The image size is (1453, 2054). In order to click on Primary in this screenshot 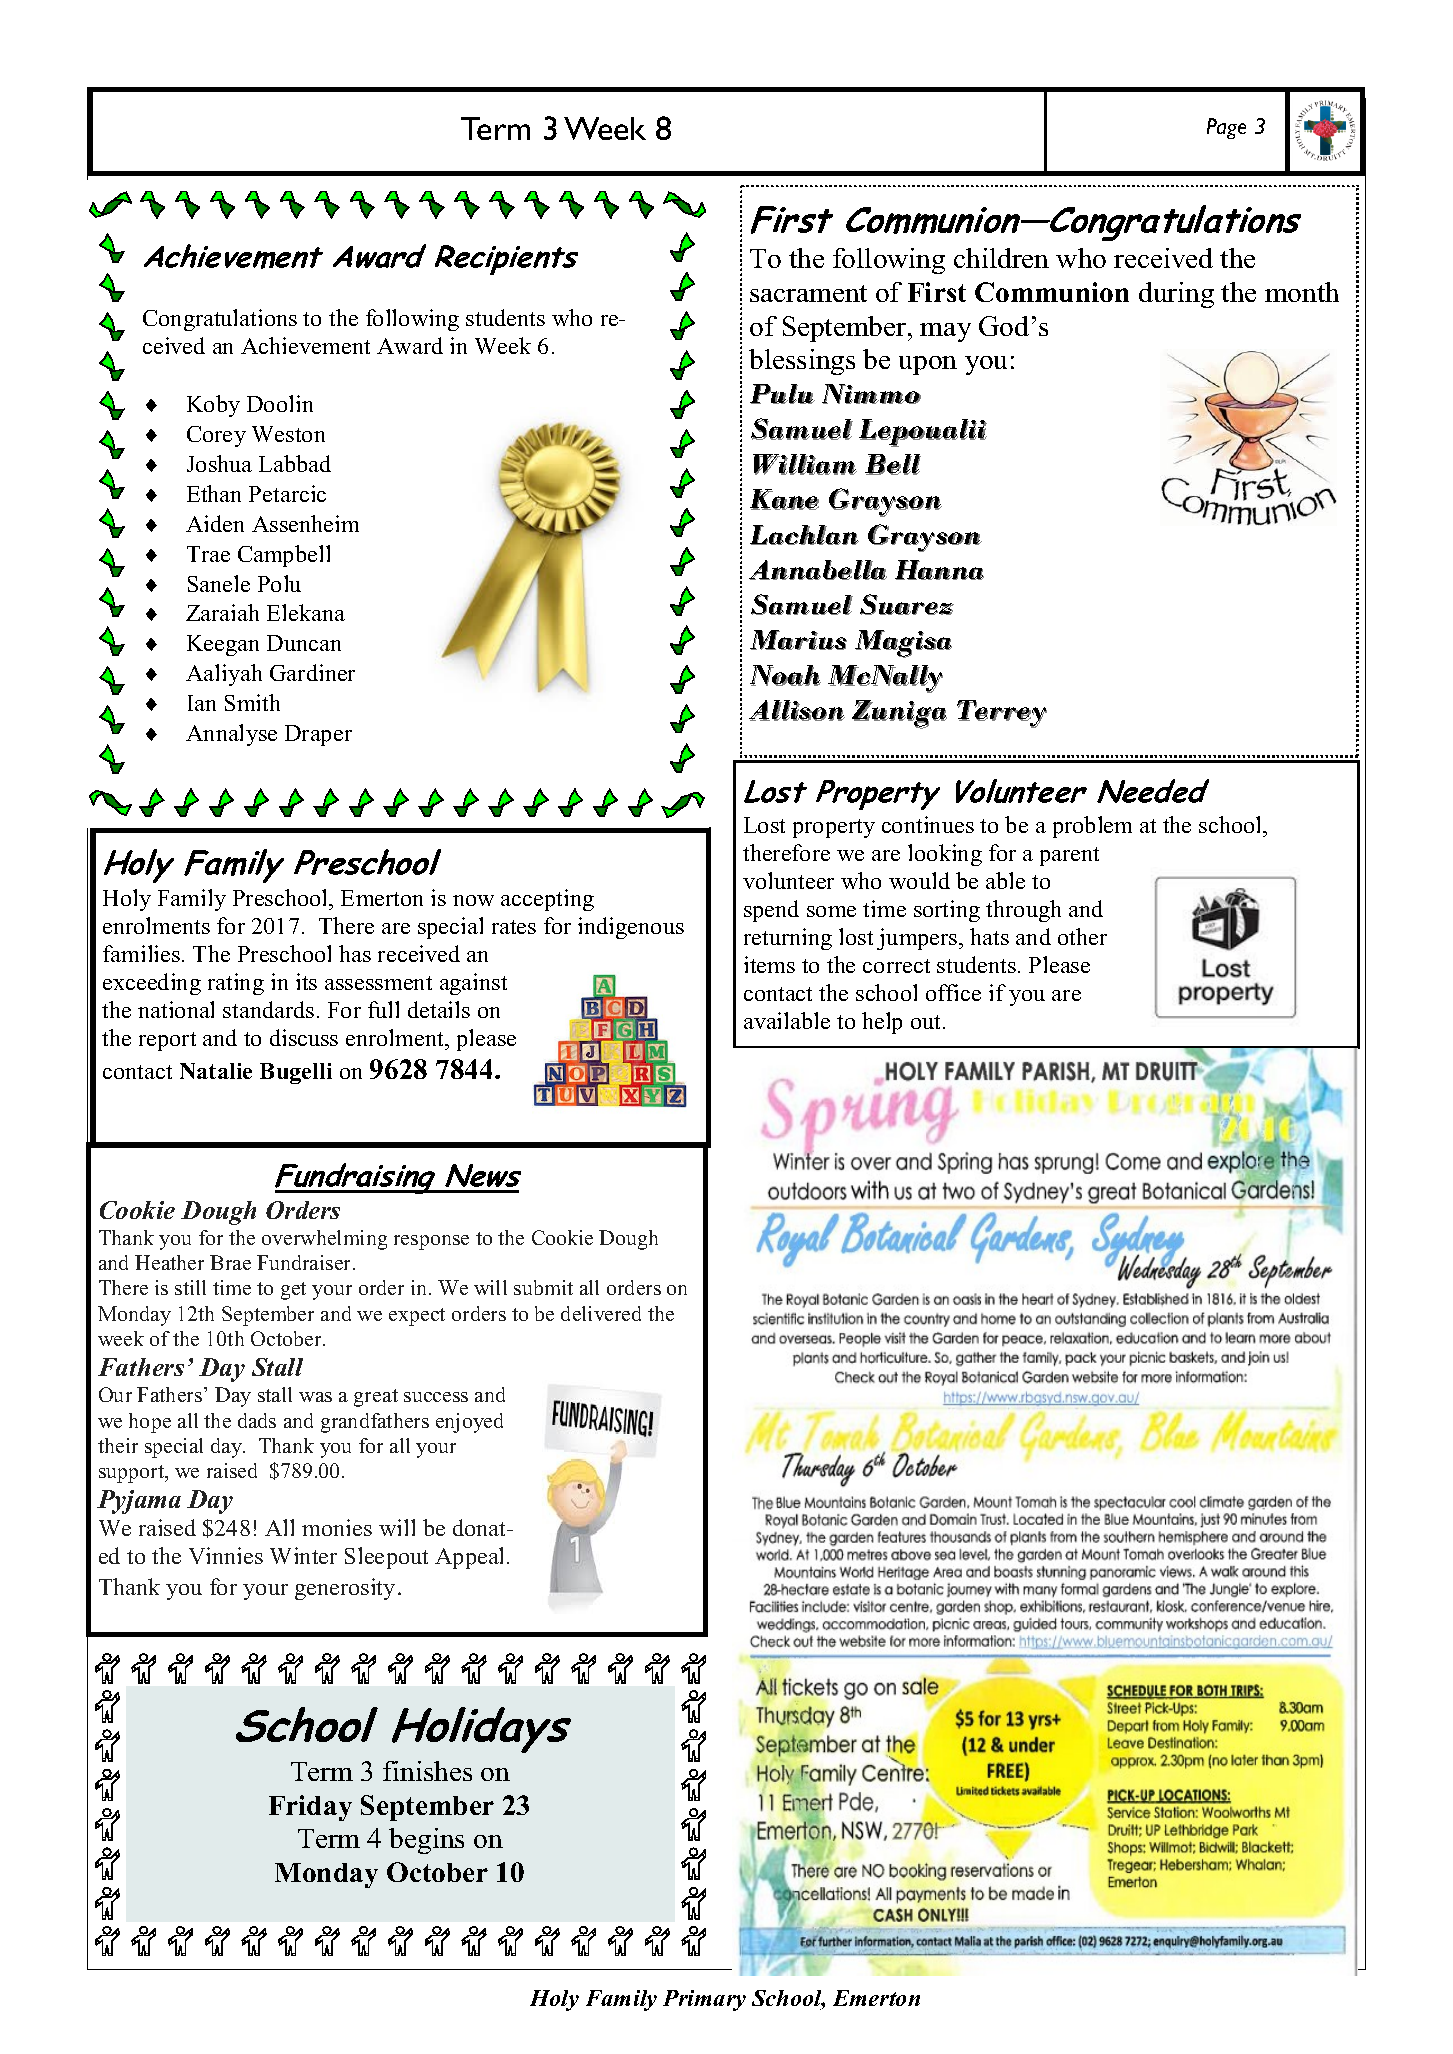, I will do `click(704, 2000)`.
